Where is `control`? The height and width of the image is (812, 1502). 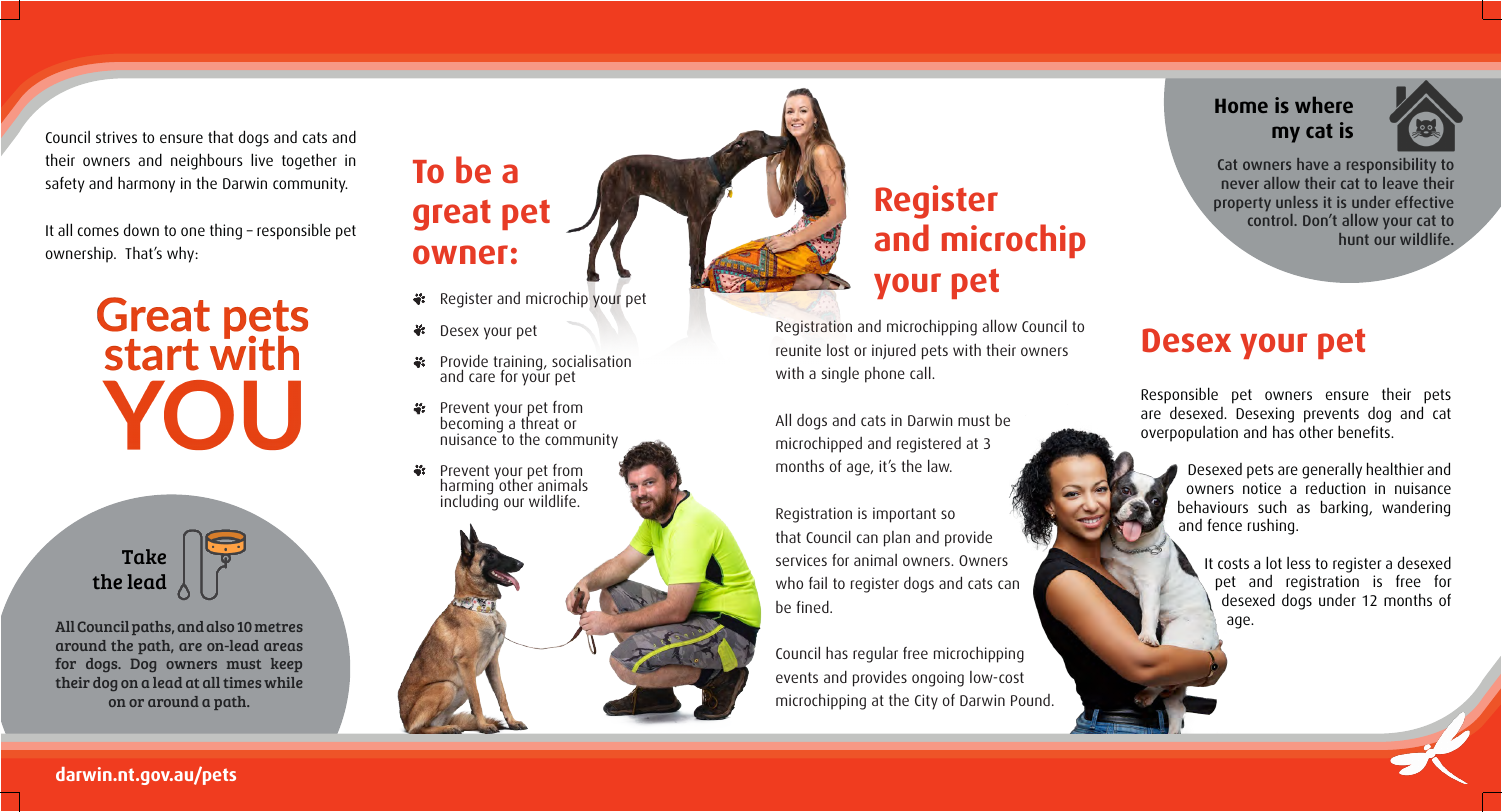 control is located at coordinates (1270, 220).
